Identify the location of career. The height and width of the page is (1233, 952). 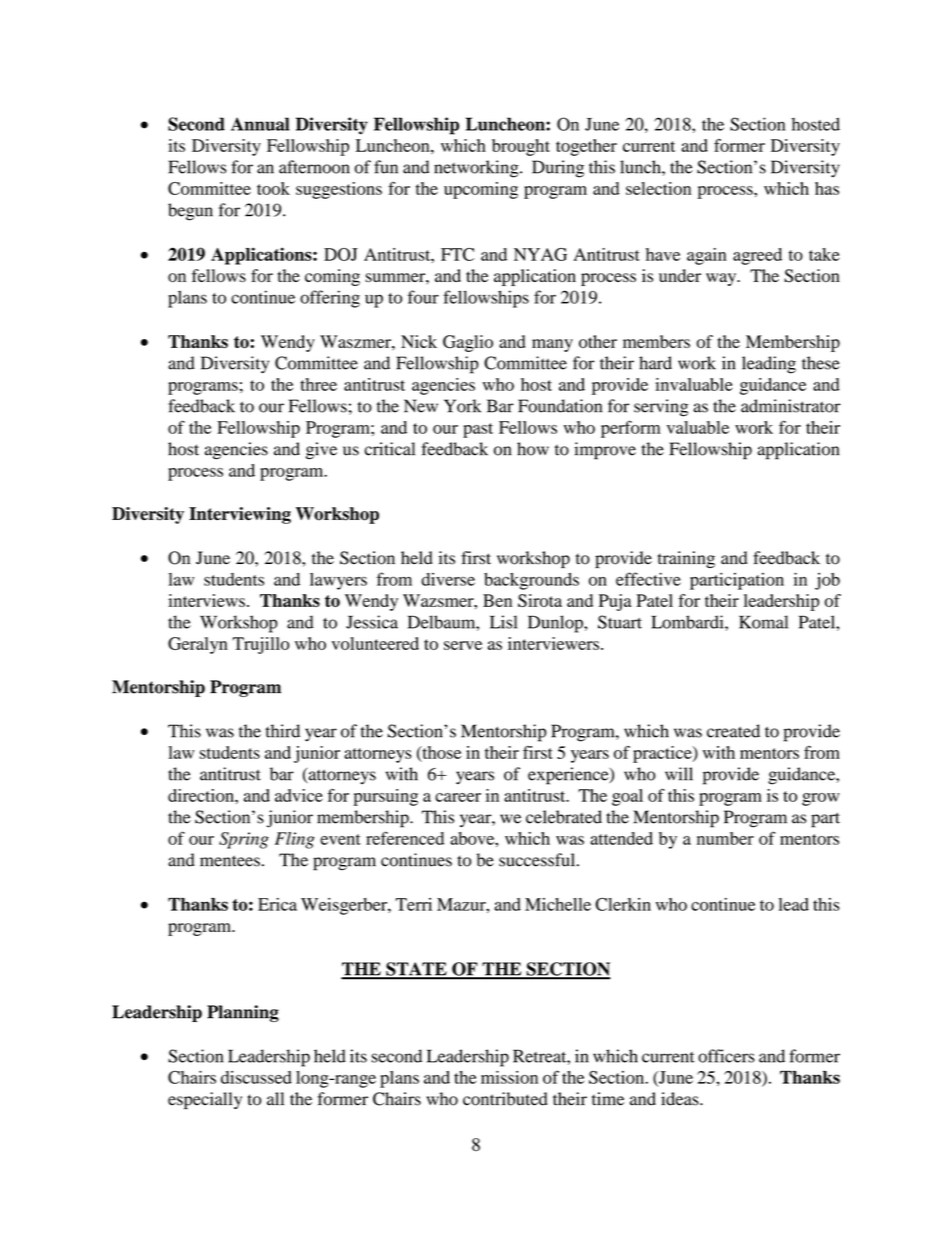
(458, 797).
